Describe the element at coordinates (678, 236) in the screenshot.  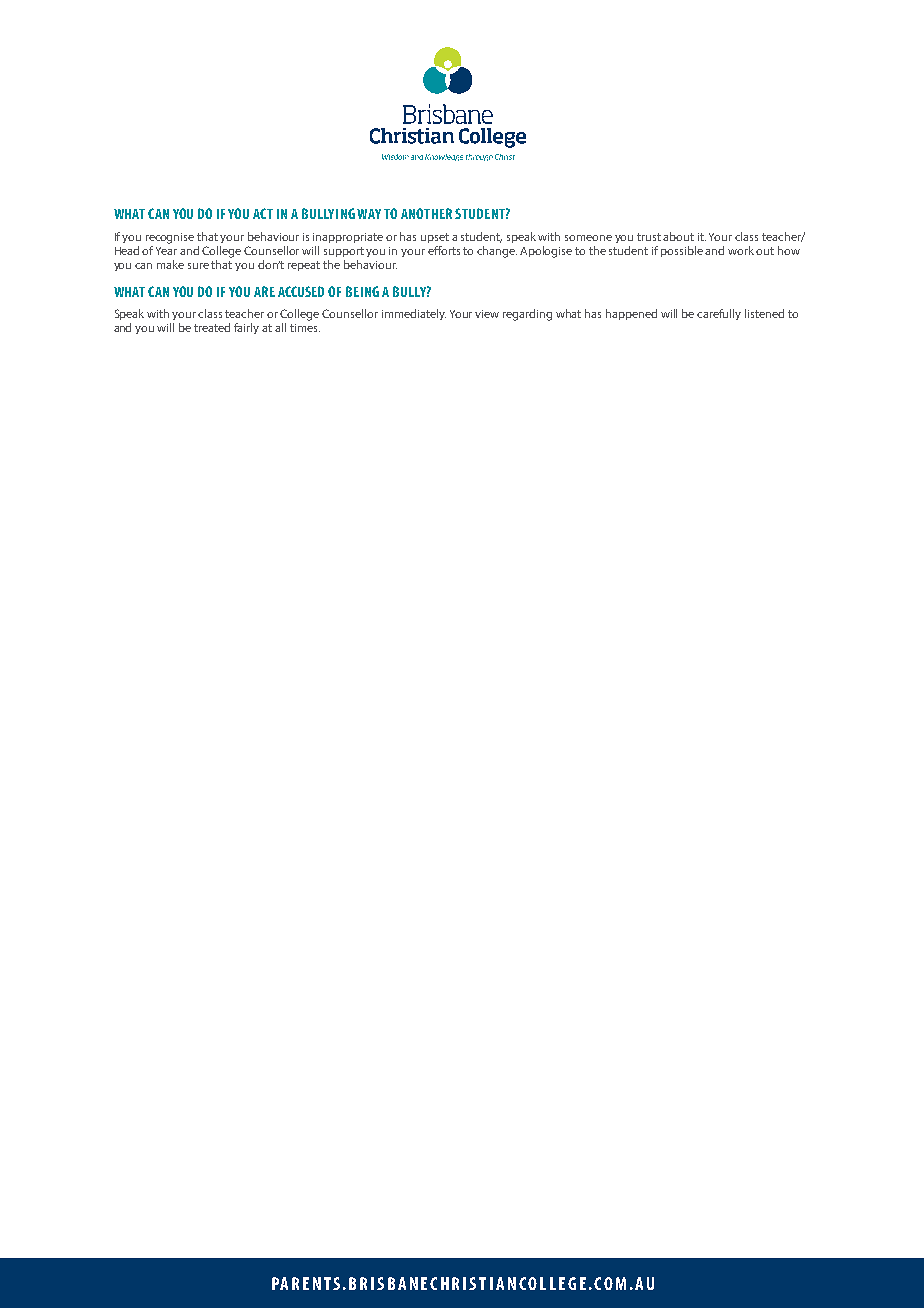
I see `about` at that location.
